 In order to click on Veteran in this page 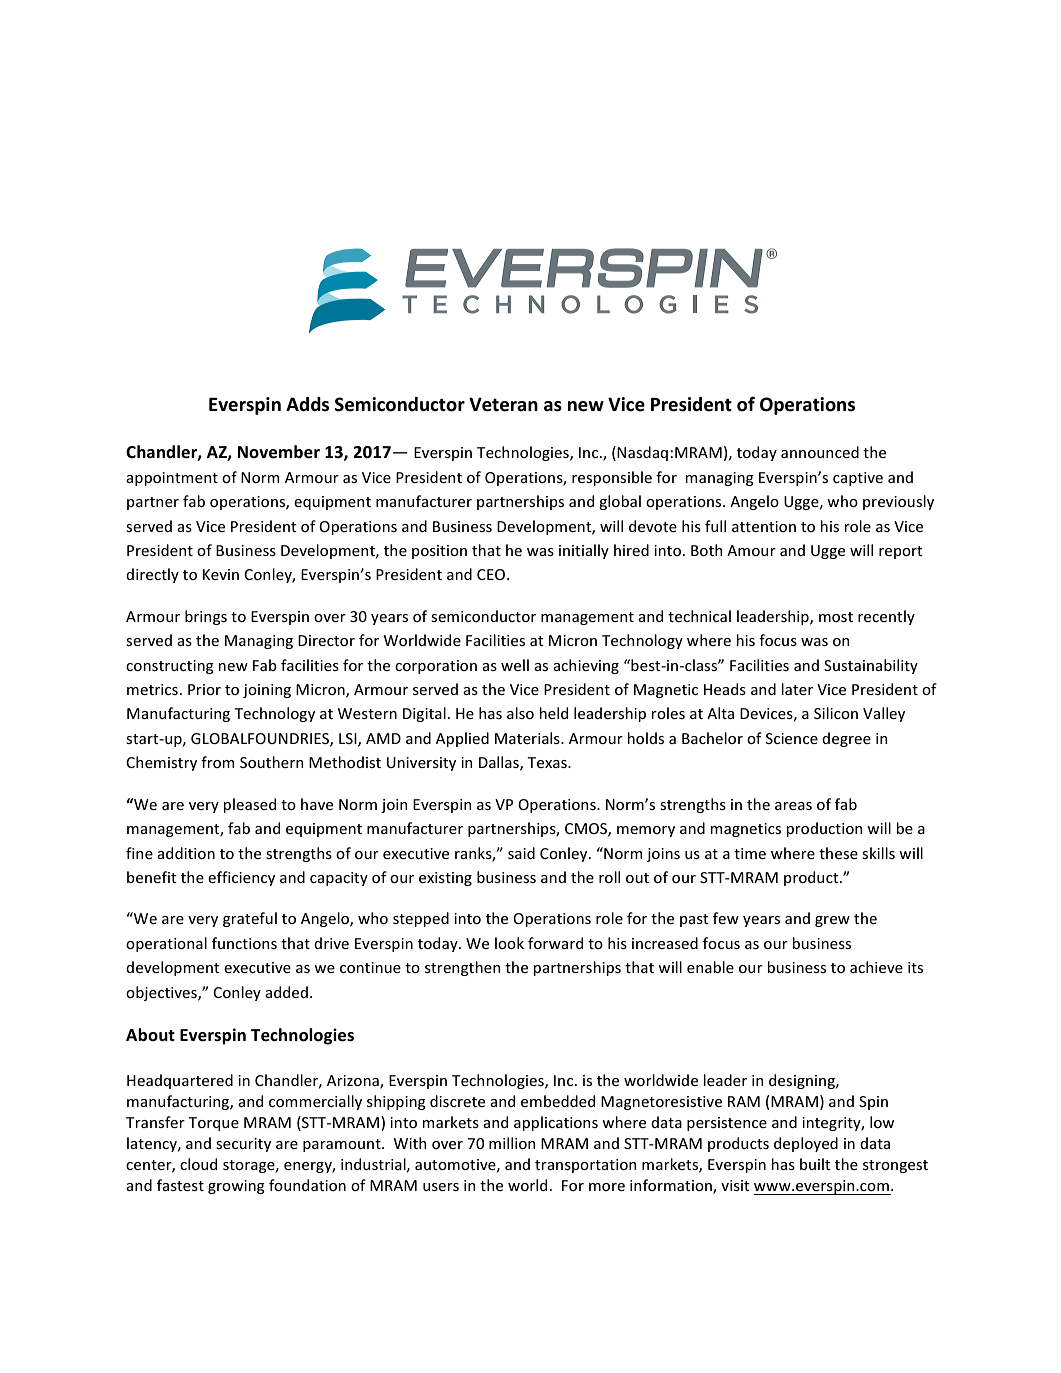, I will do `click(503, 404)`.
